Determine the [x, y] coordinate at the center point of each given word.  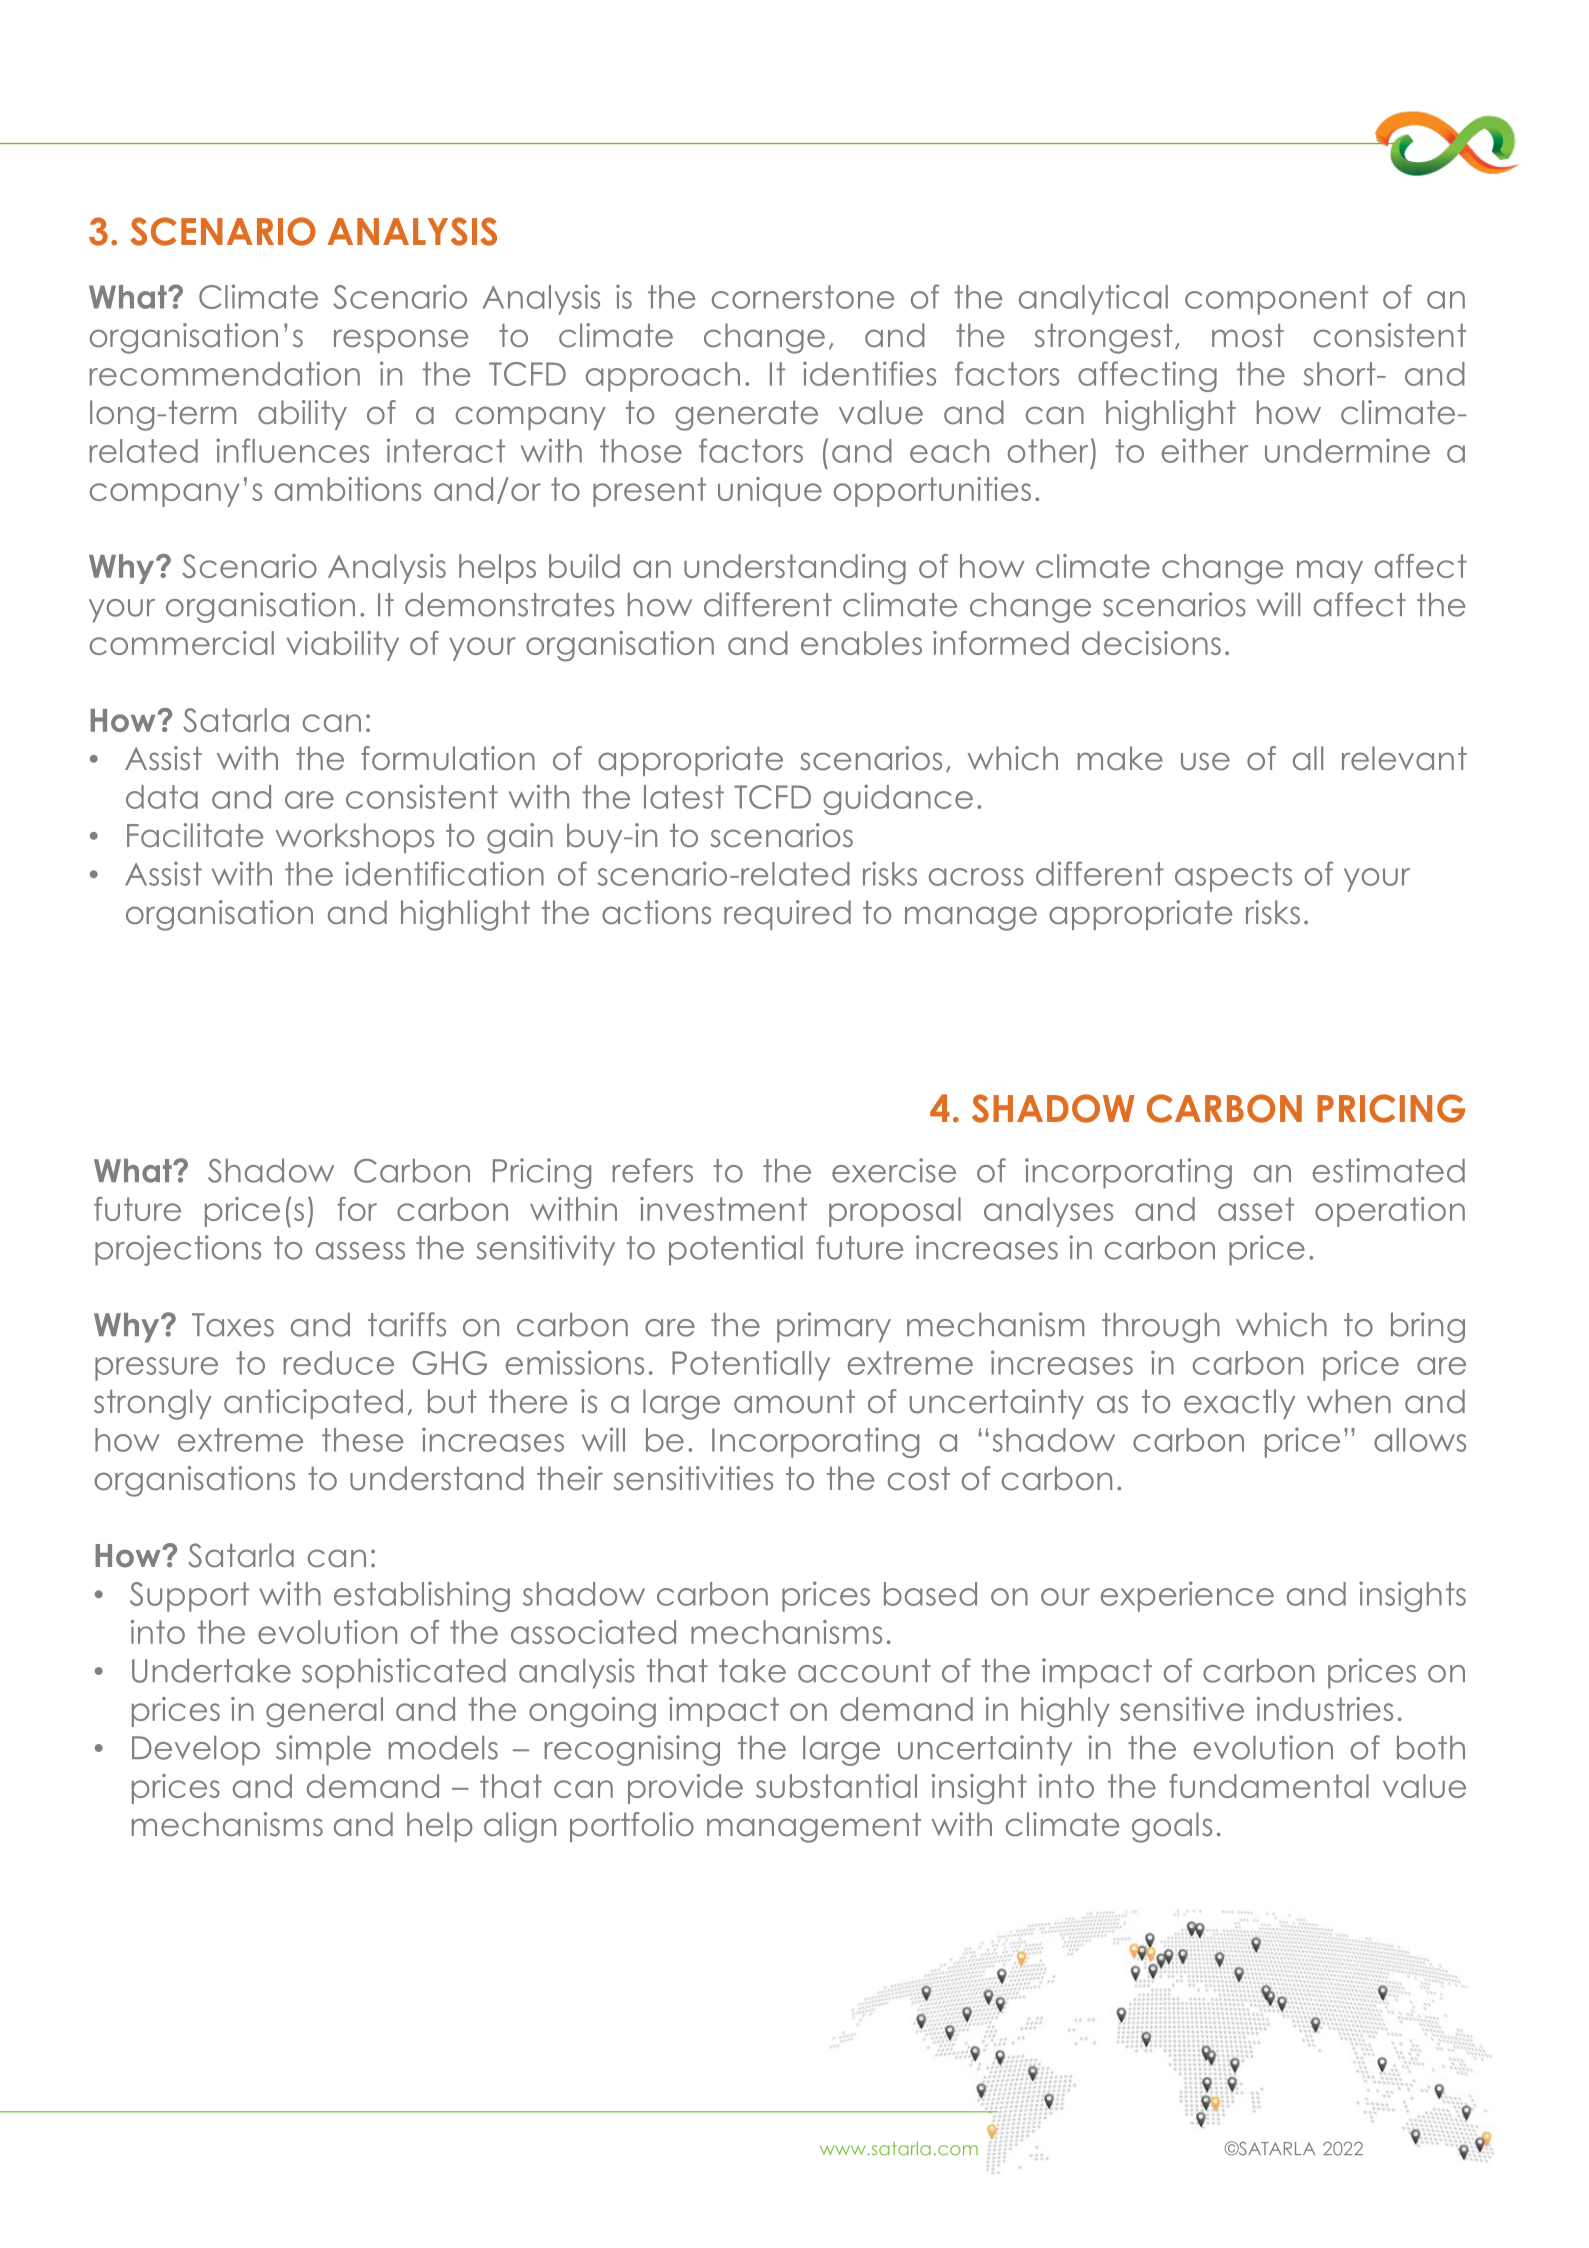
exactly [1239, 1404]
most [1248, 336]
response [401, 341]
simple [323, 1750]
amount [794, 1402]
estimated [1389, 1170]
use [1205, 761]
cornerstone [803, 297]
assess [360, 1251]
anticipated [313, 1404]
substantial [836, 1786]
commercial [182, 643]
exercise [894, 1170]
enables [861, 643]
